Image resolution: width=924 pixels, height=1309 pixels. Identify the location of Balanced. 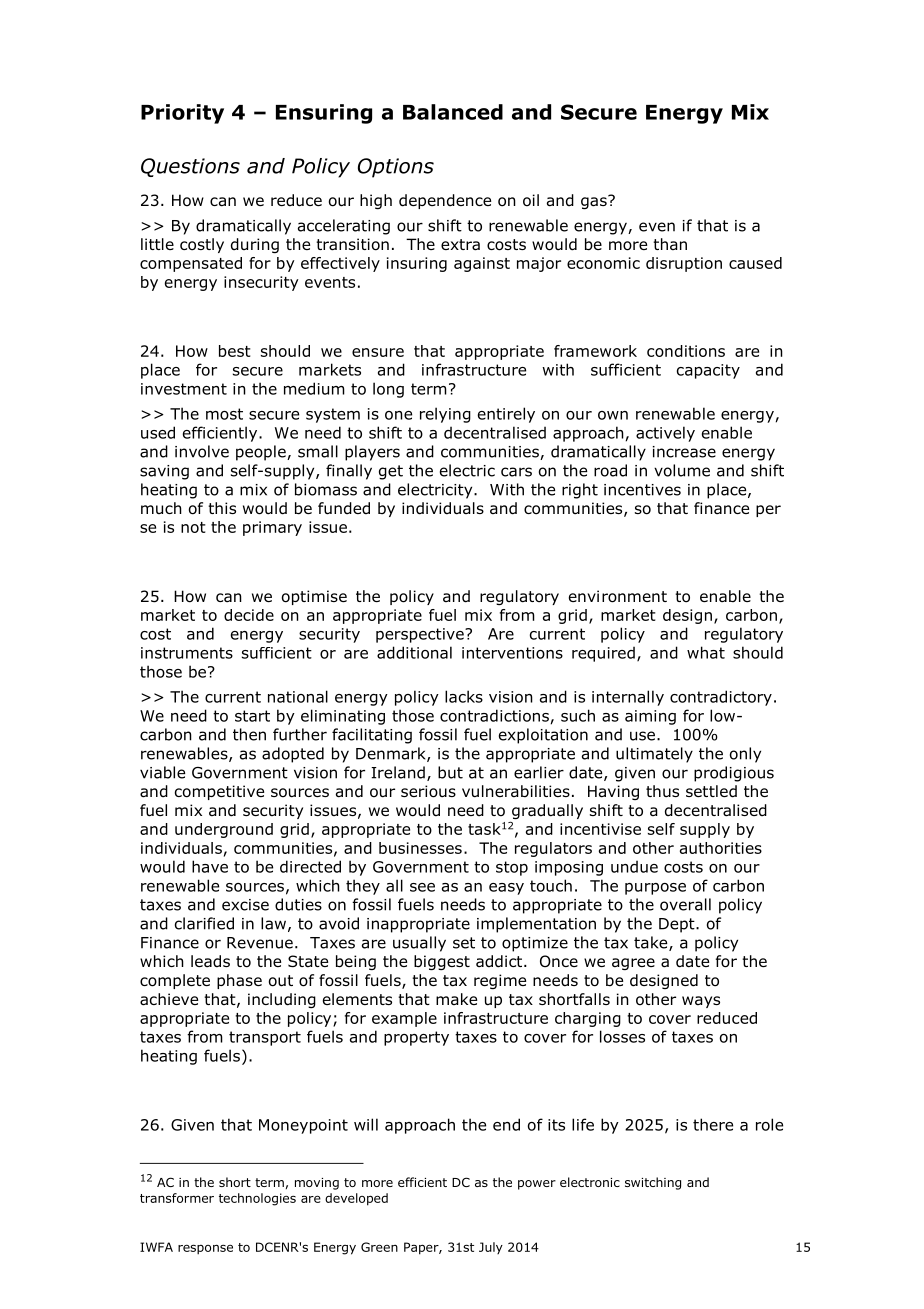
(453, 112).
